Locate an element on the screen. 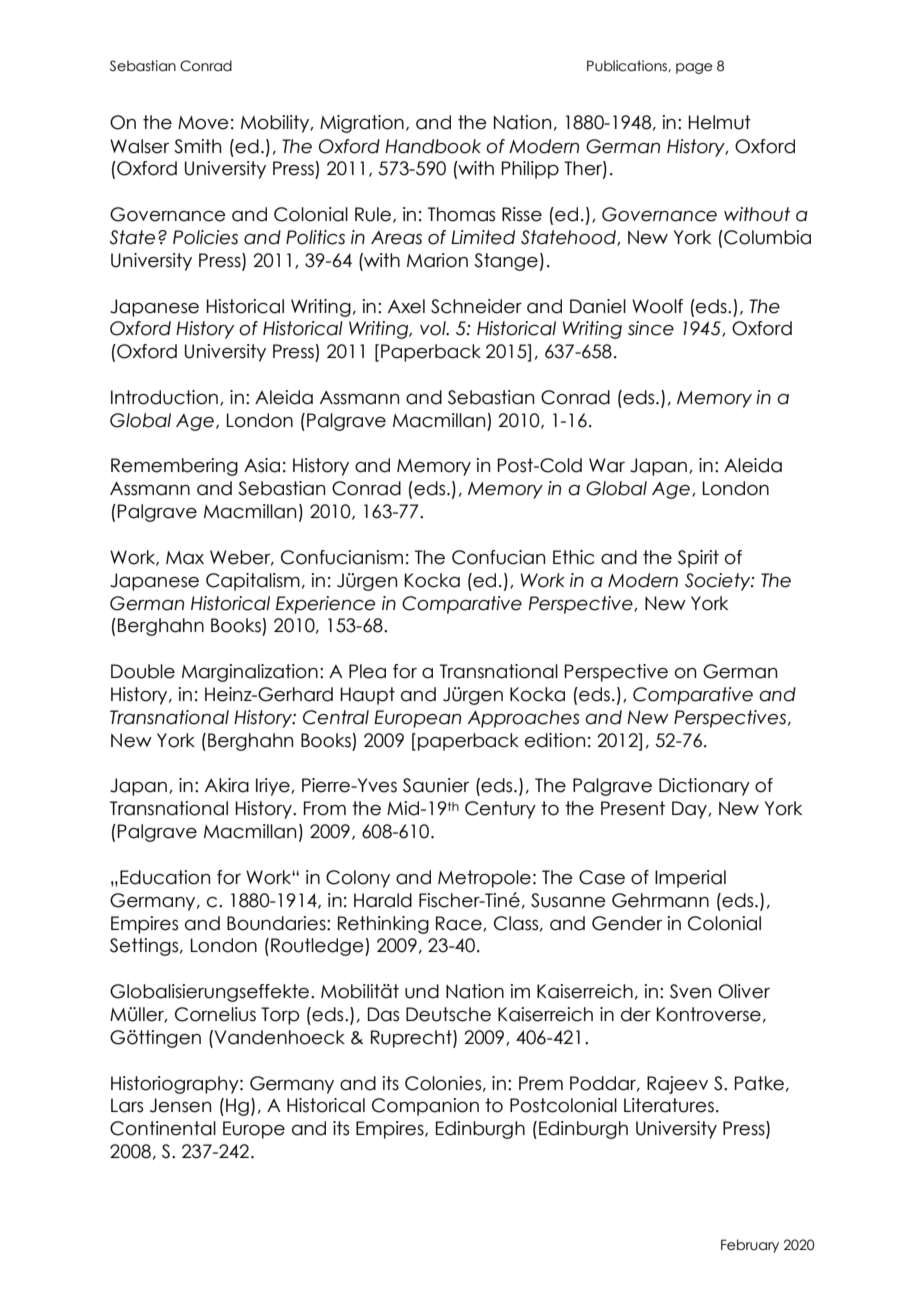 Image resolution: width=924 pixels, height=1308 pixels. Handbook is located at coordinates (433, 146).
